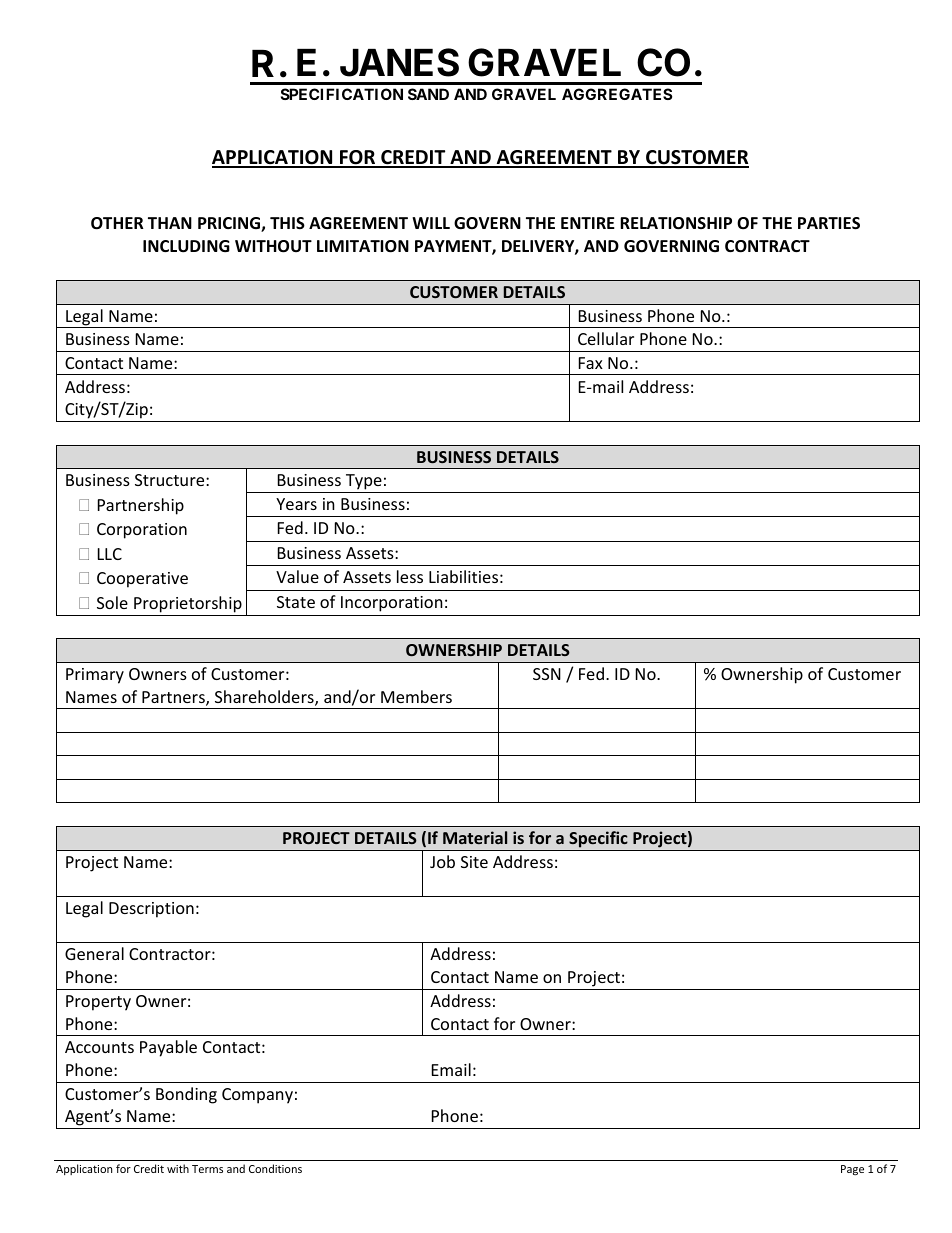 The height and width of the screenshot is (1233, 952). I want to click on Description, so click(151, 910).
